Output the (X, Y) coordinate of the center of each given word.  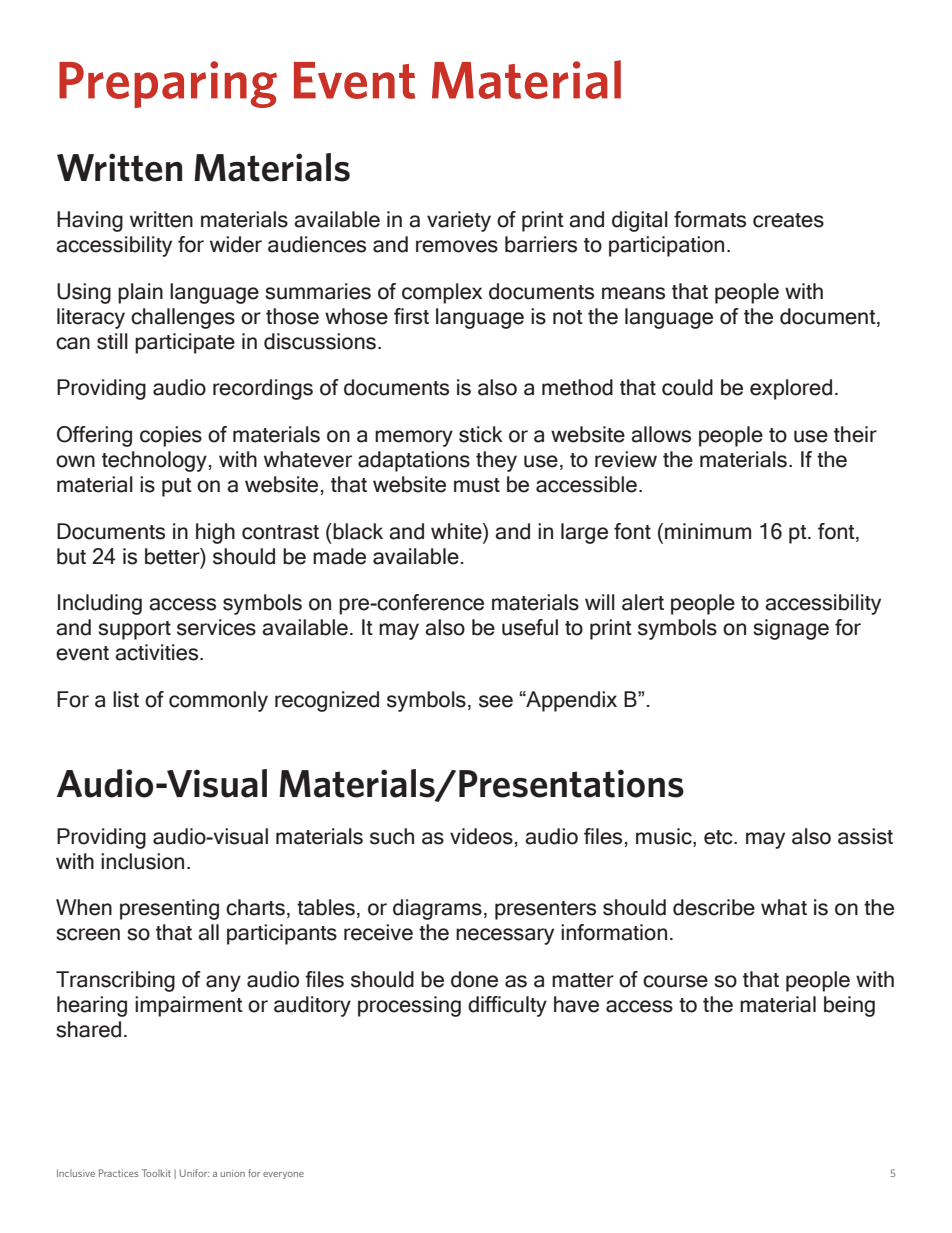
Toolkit (156, 1173)
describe (714, 907)
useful (530, 627)
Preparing (168, 84)
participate (185, 343)
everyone (283, 1175)
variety (459, 221)
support (134, 630)
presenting (169, 909)
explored (791, 389)
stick (481, 434)
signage (791, 629)
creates (788, 220)
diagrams (437, 909)
